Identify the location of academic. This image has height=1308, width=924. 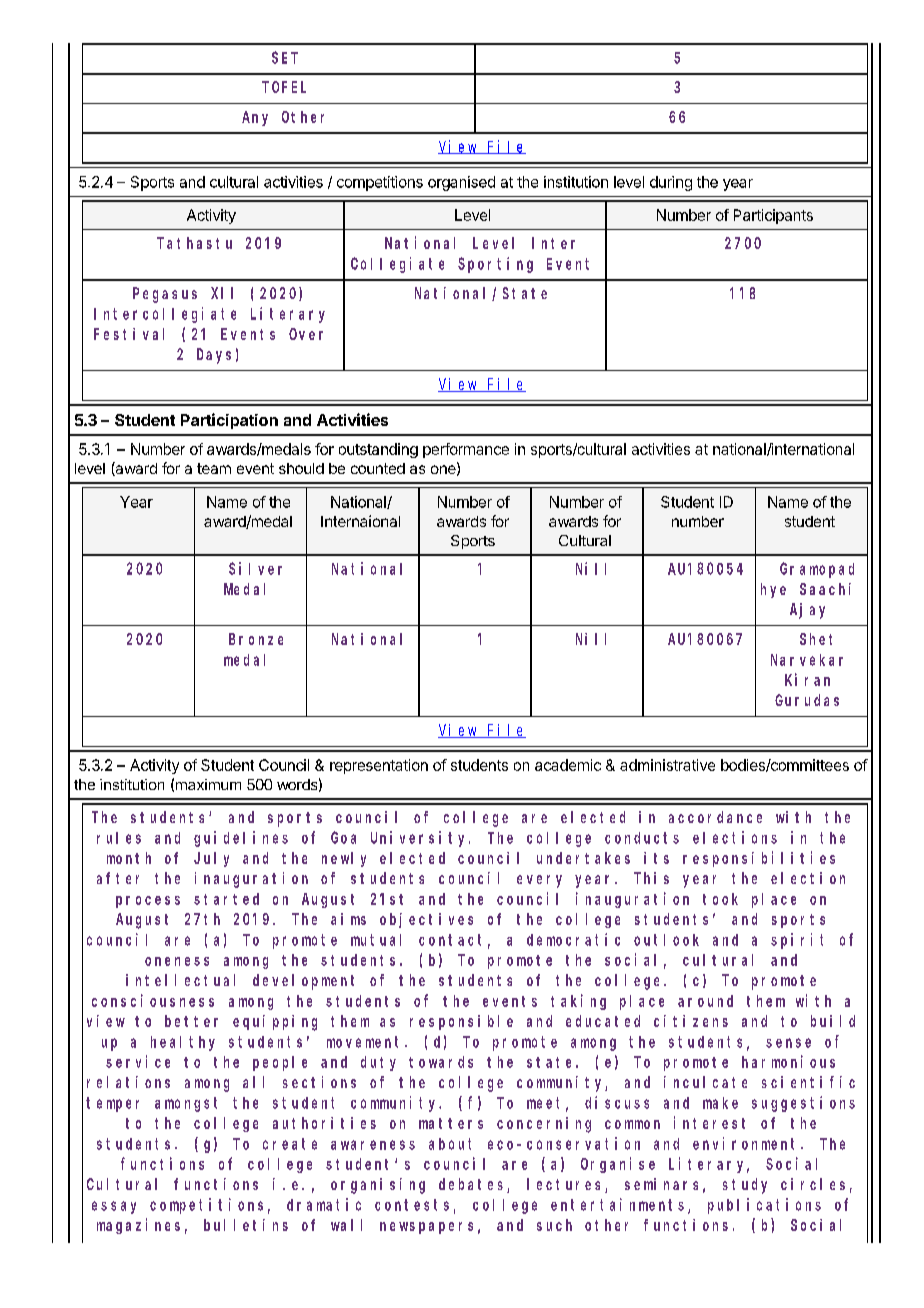
(568, 765).
